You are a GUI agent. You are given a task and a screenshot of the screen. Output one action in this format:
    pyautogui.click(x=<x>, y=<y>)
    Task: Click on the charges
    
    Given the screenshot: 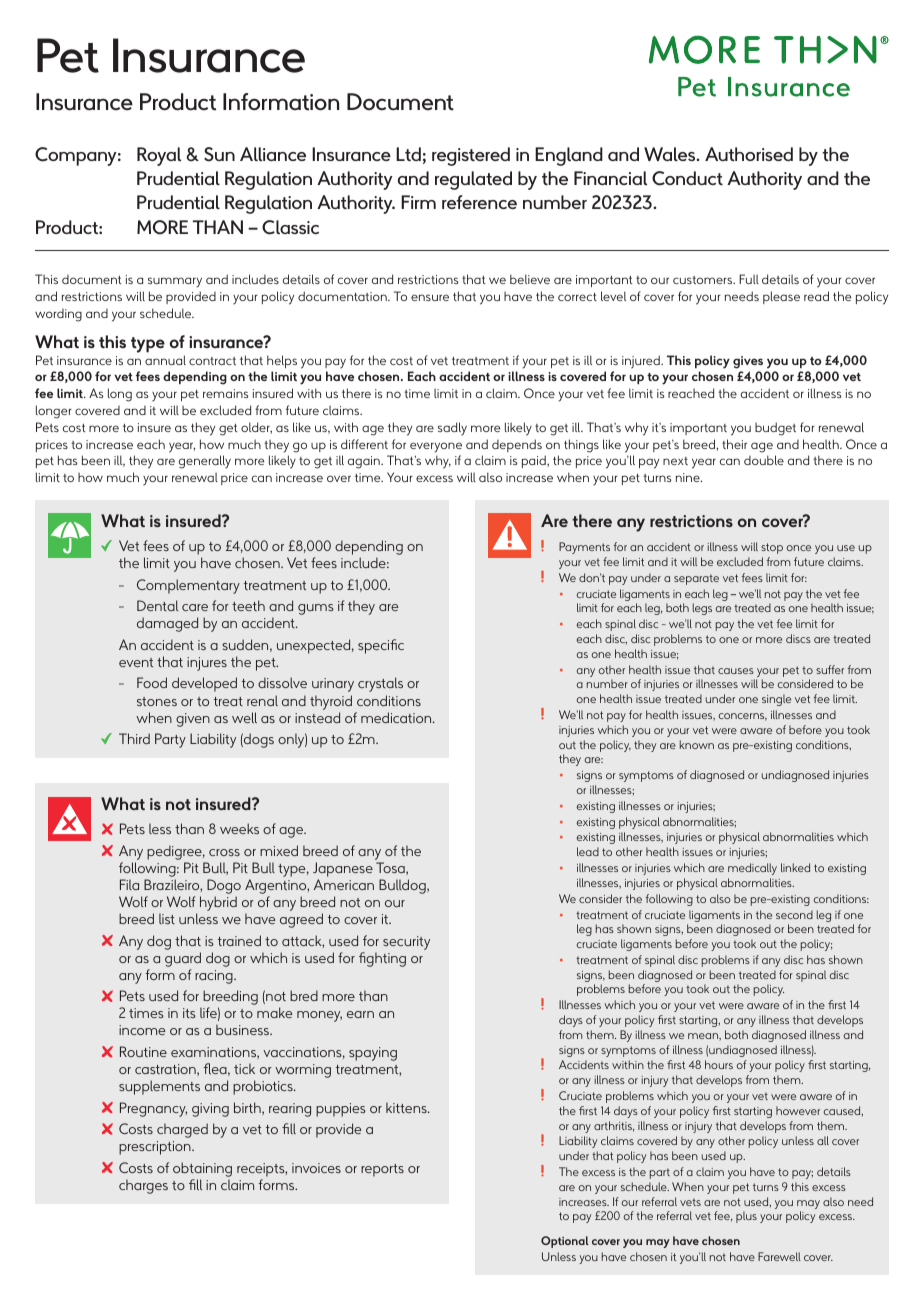 What is the action you would take?
    pyautogui.click(x=143, y=1186)
